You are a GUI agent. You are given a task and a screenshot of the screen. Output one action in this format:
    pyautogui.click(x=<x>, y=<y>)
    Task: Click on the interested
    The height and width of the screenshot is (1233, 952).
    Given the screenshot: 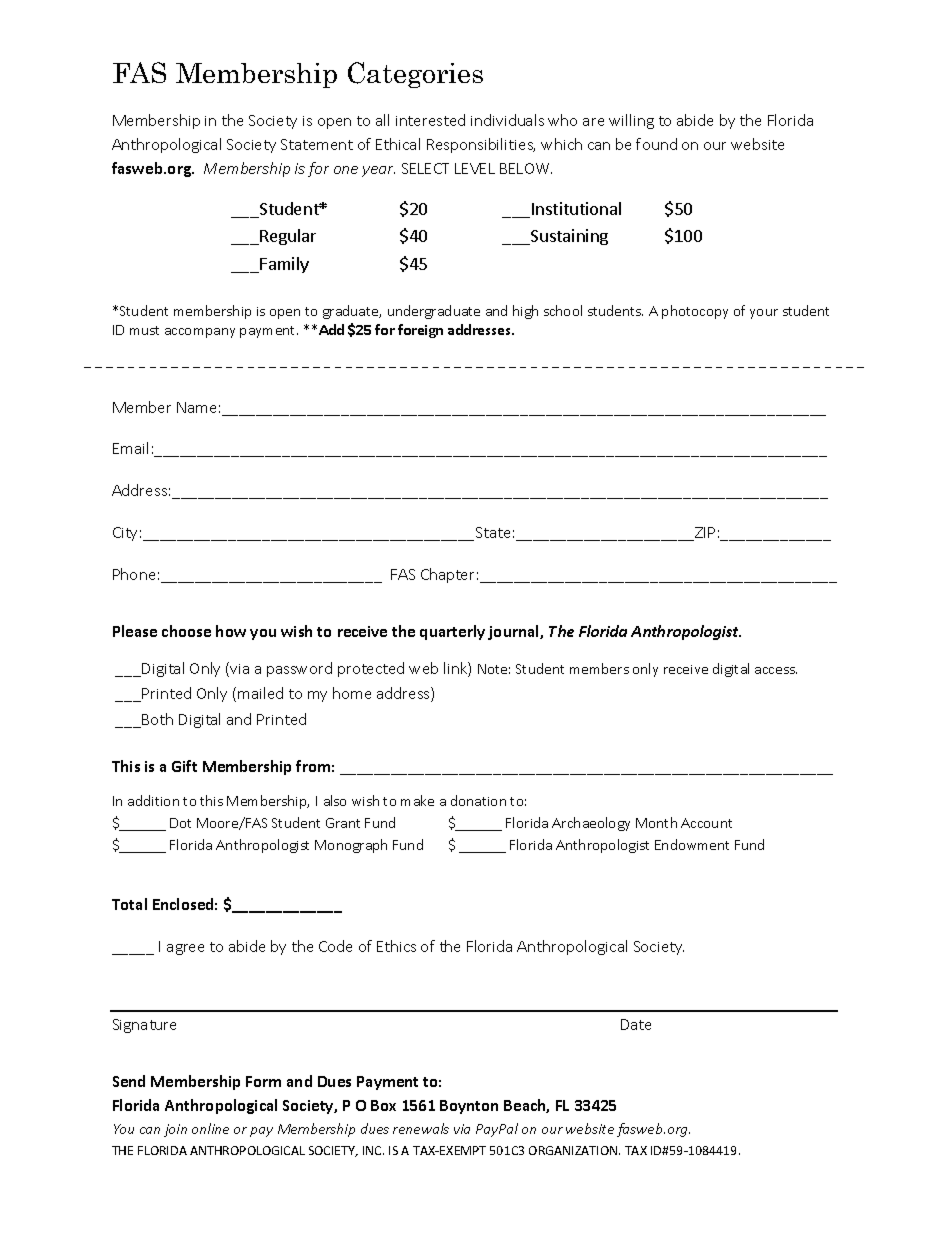 What is the action you would take?
    pyautogui.click(x=430, y=120)
